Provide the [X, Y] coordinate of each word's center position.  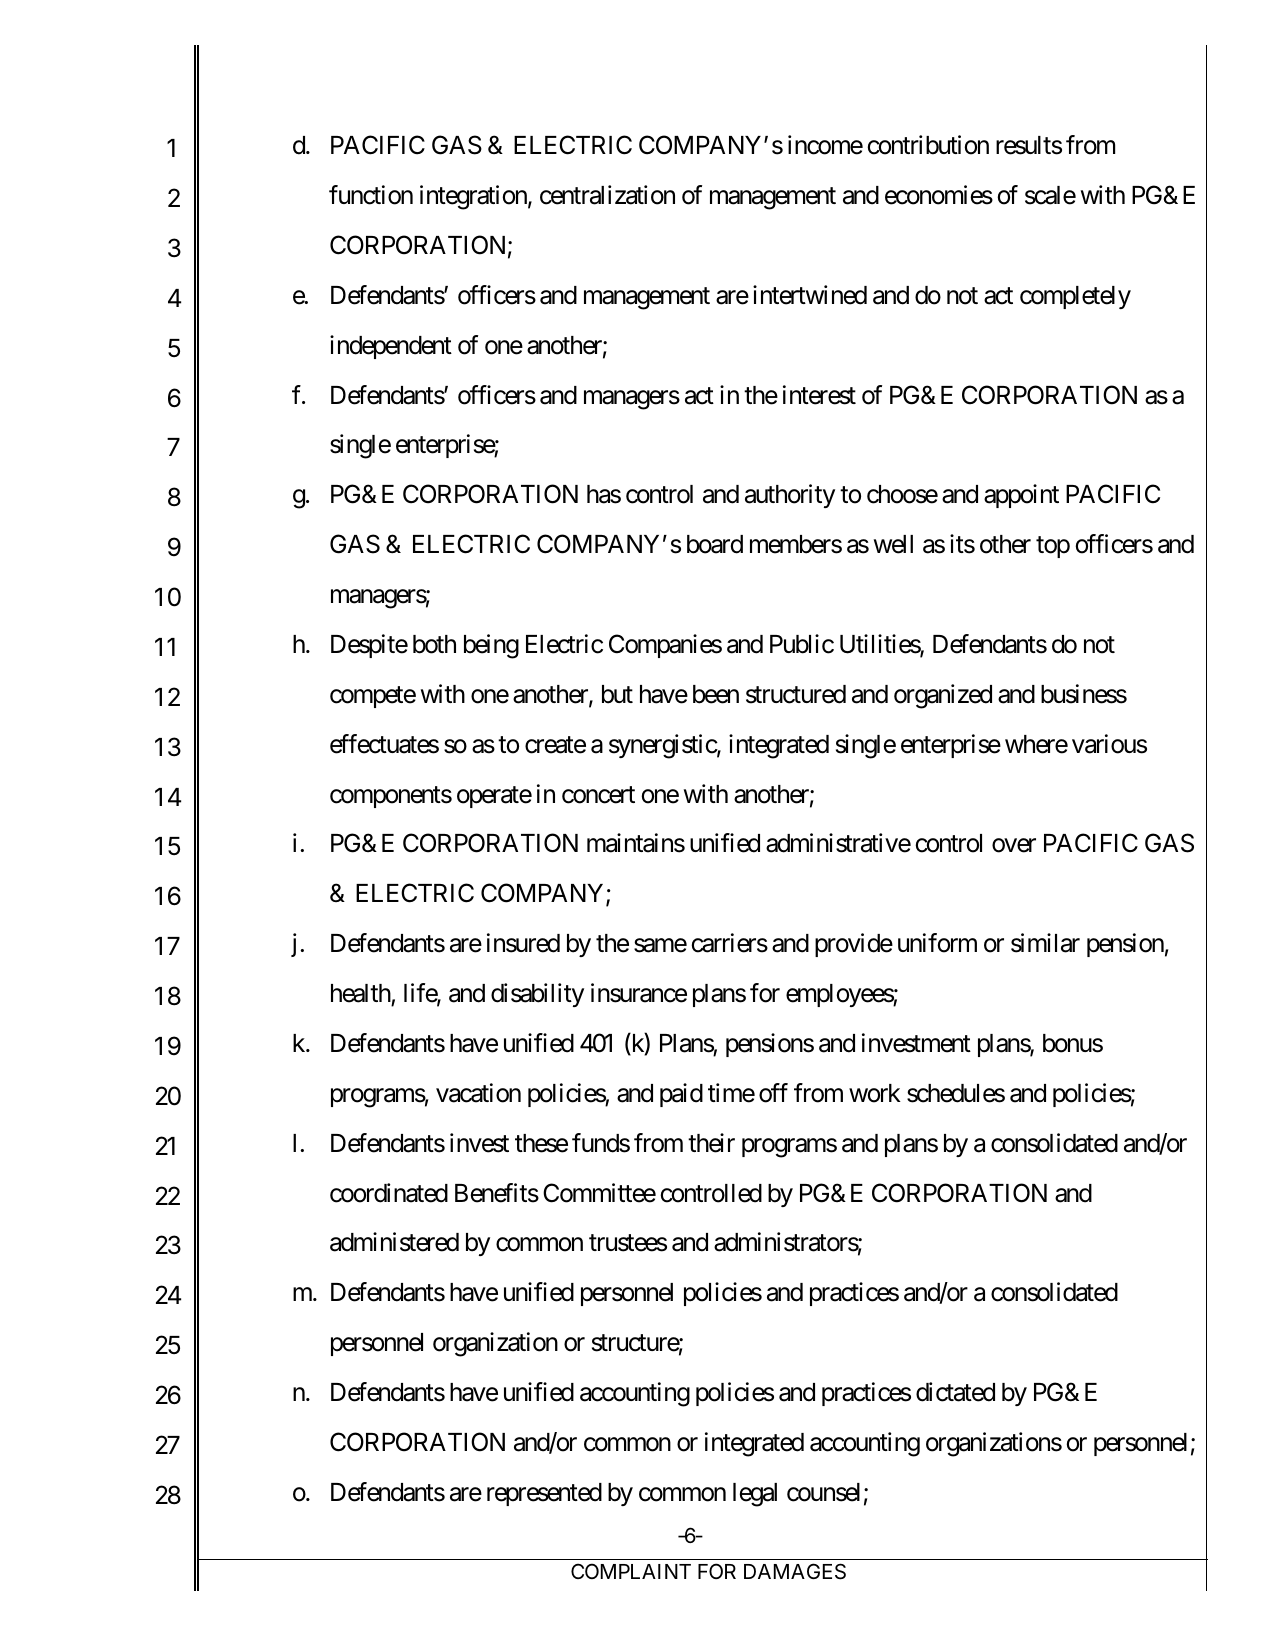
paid [681, 1095]
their [711, 1143]
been [716, 694]
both [434, 644]
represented [544, 1494]
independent [391, 347]
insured [523, 943]
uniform [937, 943]
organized [943, 696]
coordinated [389, 1193]
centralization [607, 195]
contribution [928, 145]
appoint [1021, 496]
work [875, 1093]
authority [790, 496]
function [371, 195]
